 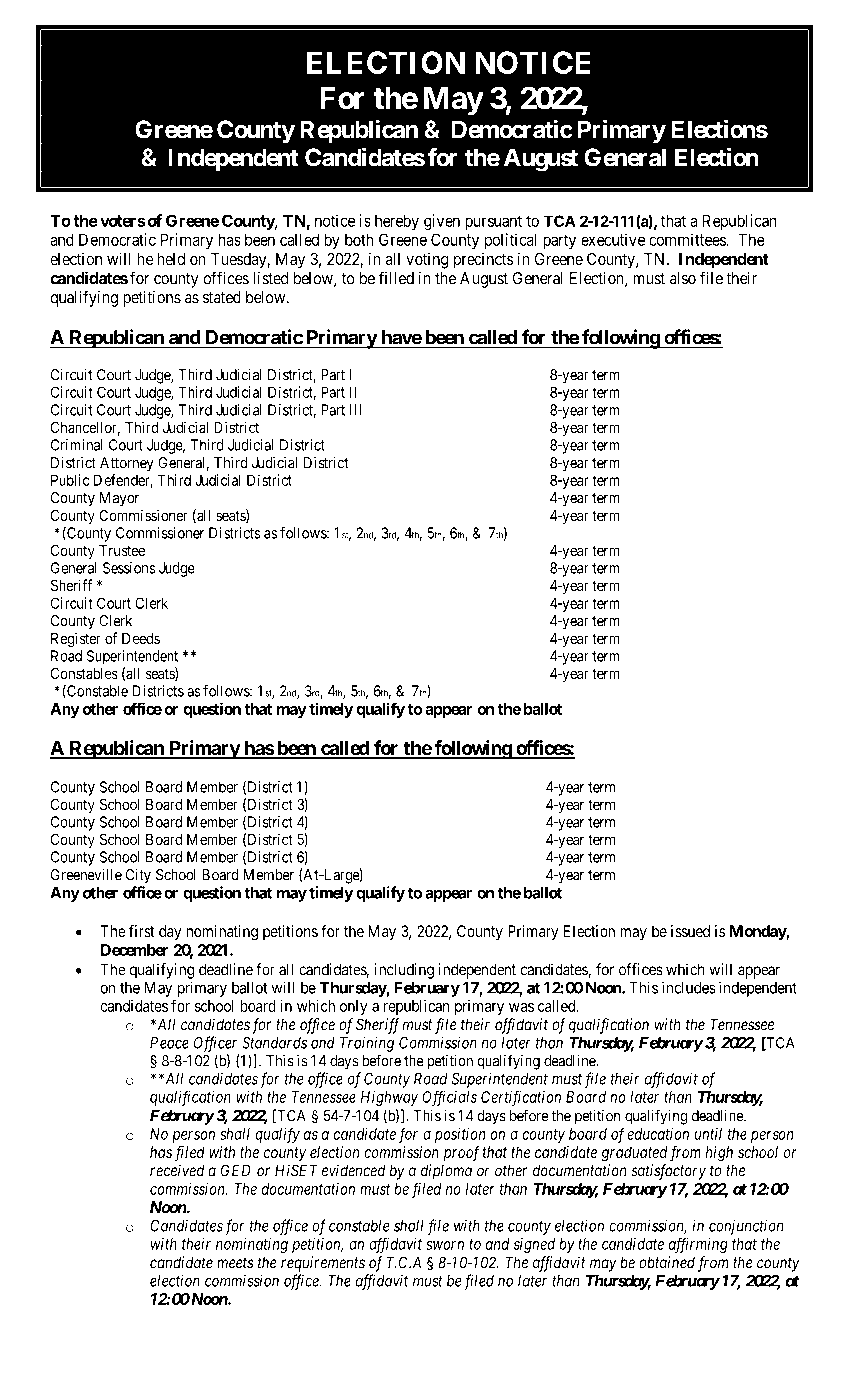 I want to click on including, so click(x=404, y=971).
